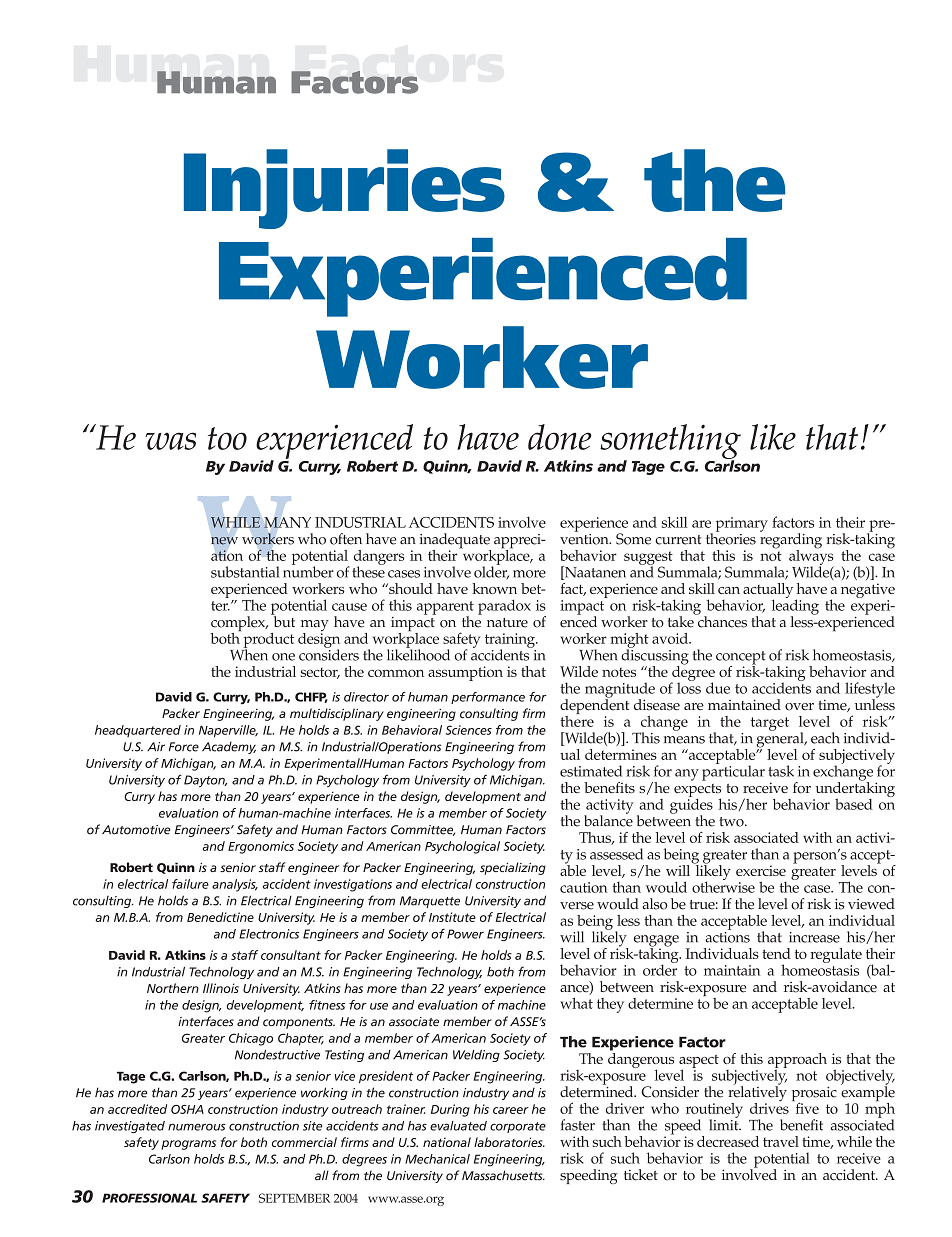  What do you see at coordinates (791, 541) in the page?
I see `regarding` at bounding box center [791, 541].
